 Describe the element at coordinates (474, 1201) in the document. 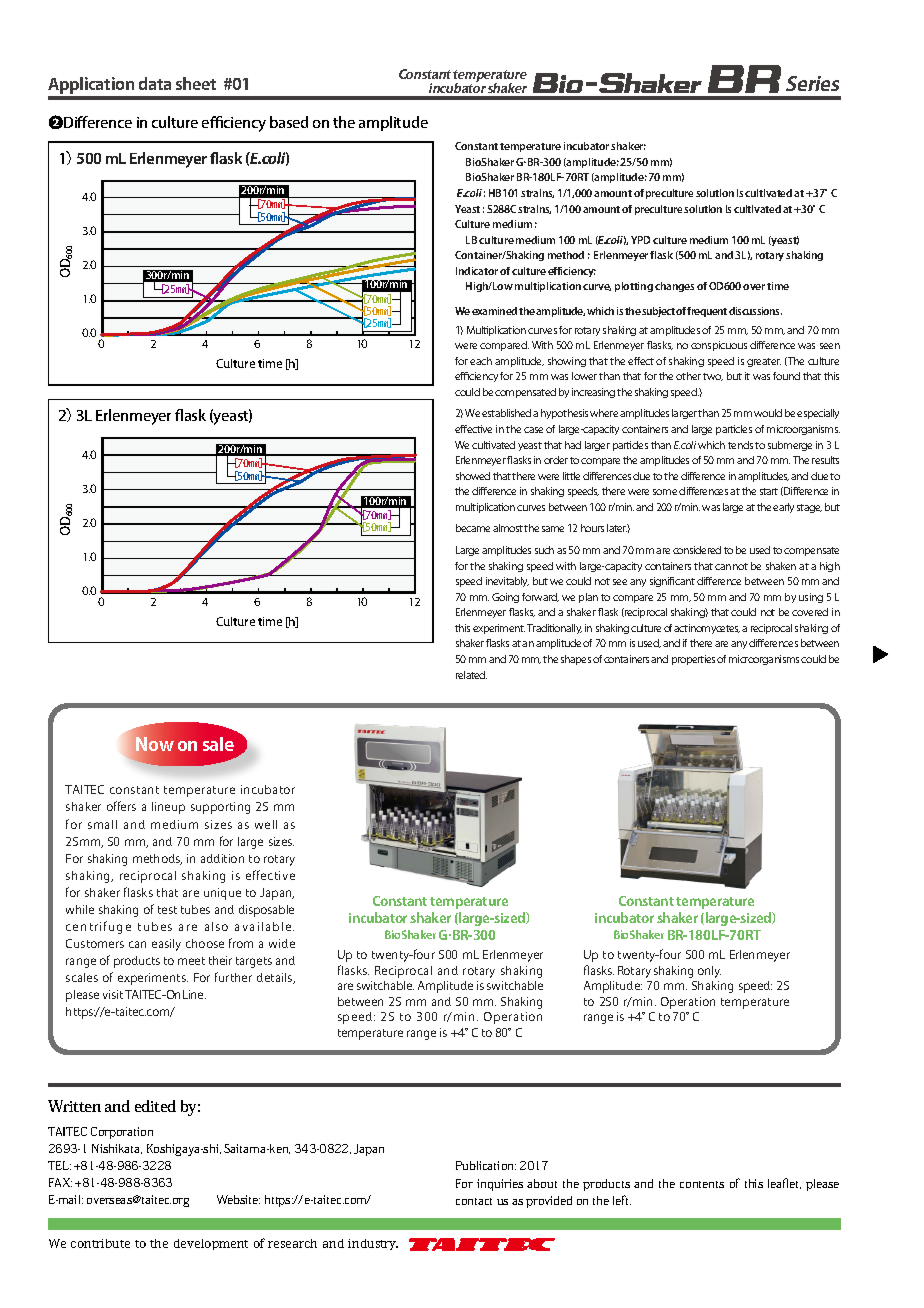

I see `contact` at that location.
